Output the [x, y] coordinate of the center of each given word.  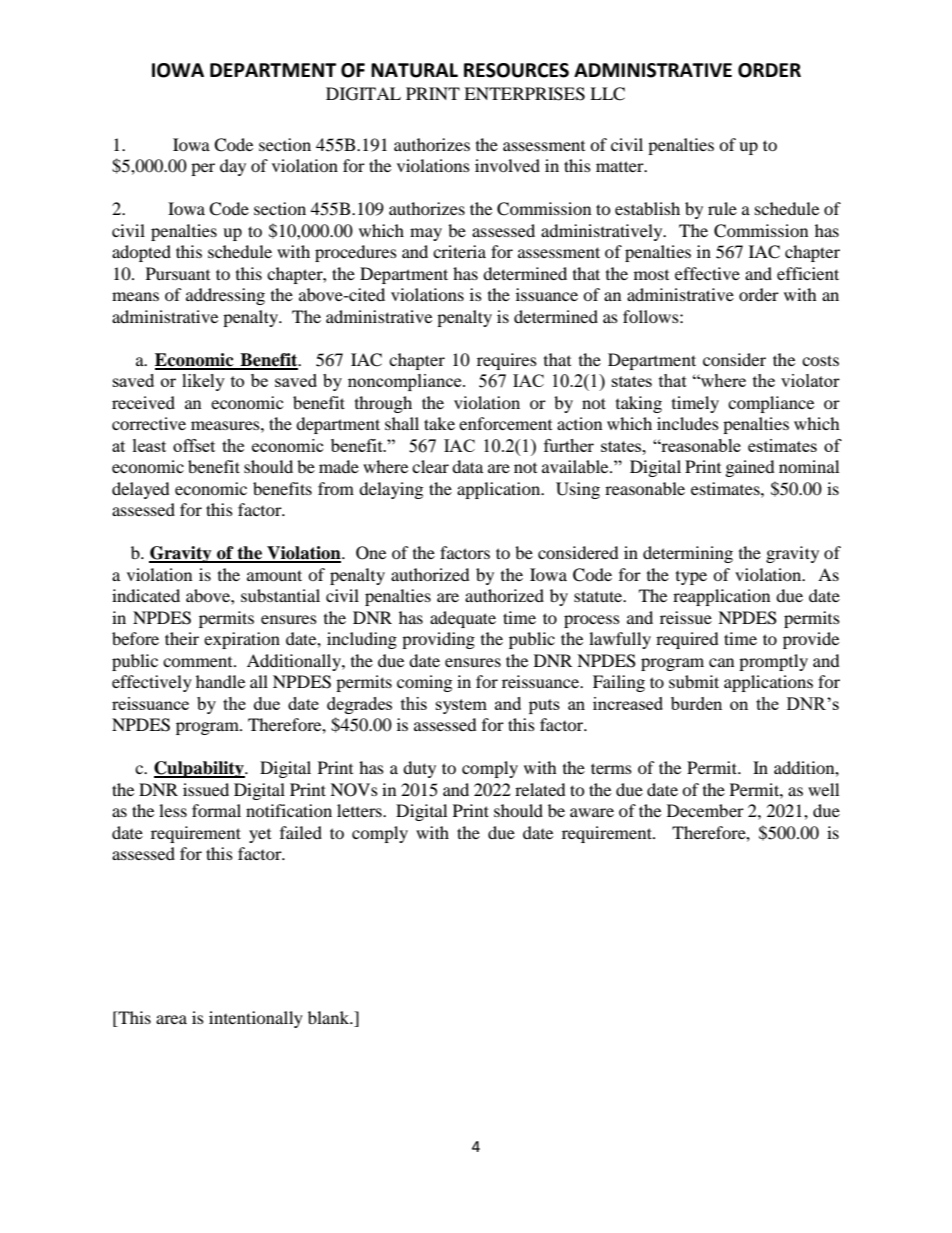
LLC [607, 94]
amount [274, 575]
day [233, 167]
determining [688, 554]
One [371, 553]
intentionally [256, 1019]
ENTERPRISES [524, 94]
